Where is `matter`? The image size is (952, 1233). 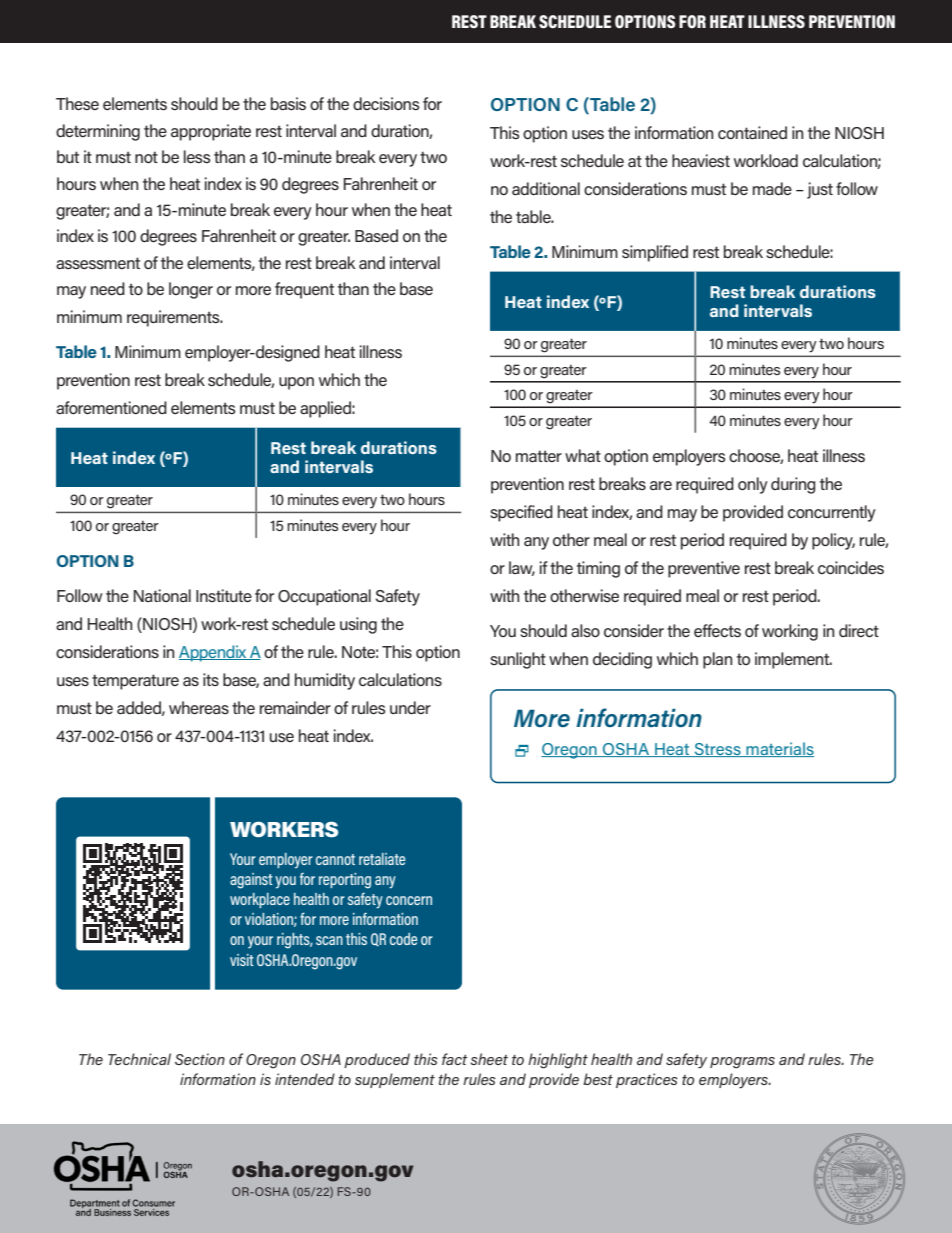
matter is located at coordinates (539, 456).
